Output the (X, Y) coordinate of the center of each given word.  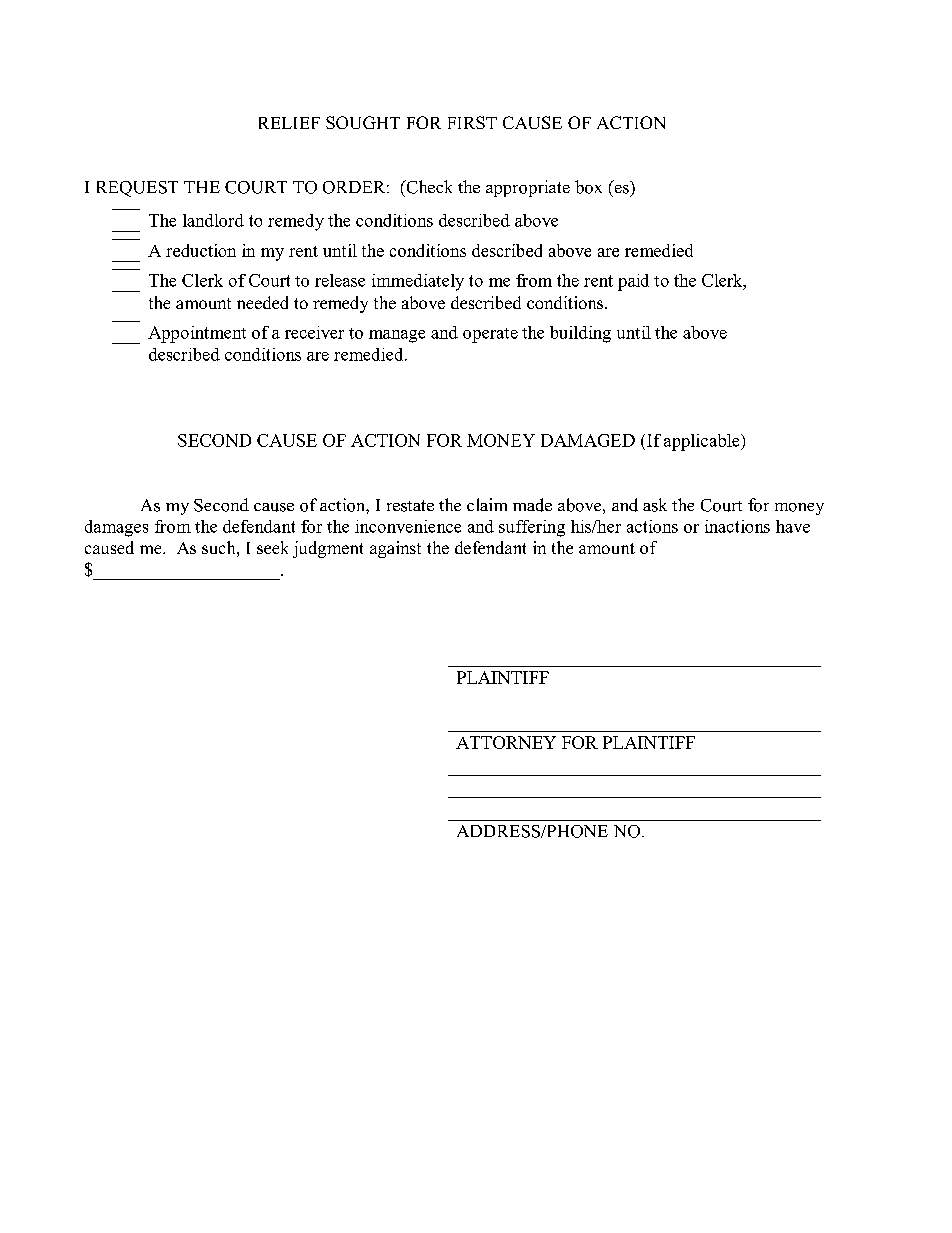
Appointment (197, 334)
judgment (328, 549)
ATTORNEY (506, 742)
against (395, 549)
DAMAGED (588, 440)
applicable (703, 442)
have (793, 526)
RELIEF (289, 123)
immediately (418, 282)
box (588, 187)
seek (272, 547)
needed (262, 302)
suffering (532, 528)
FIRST (472, 122)
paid (633, 282)
